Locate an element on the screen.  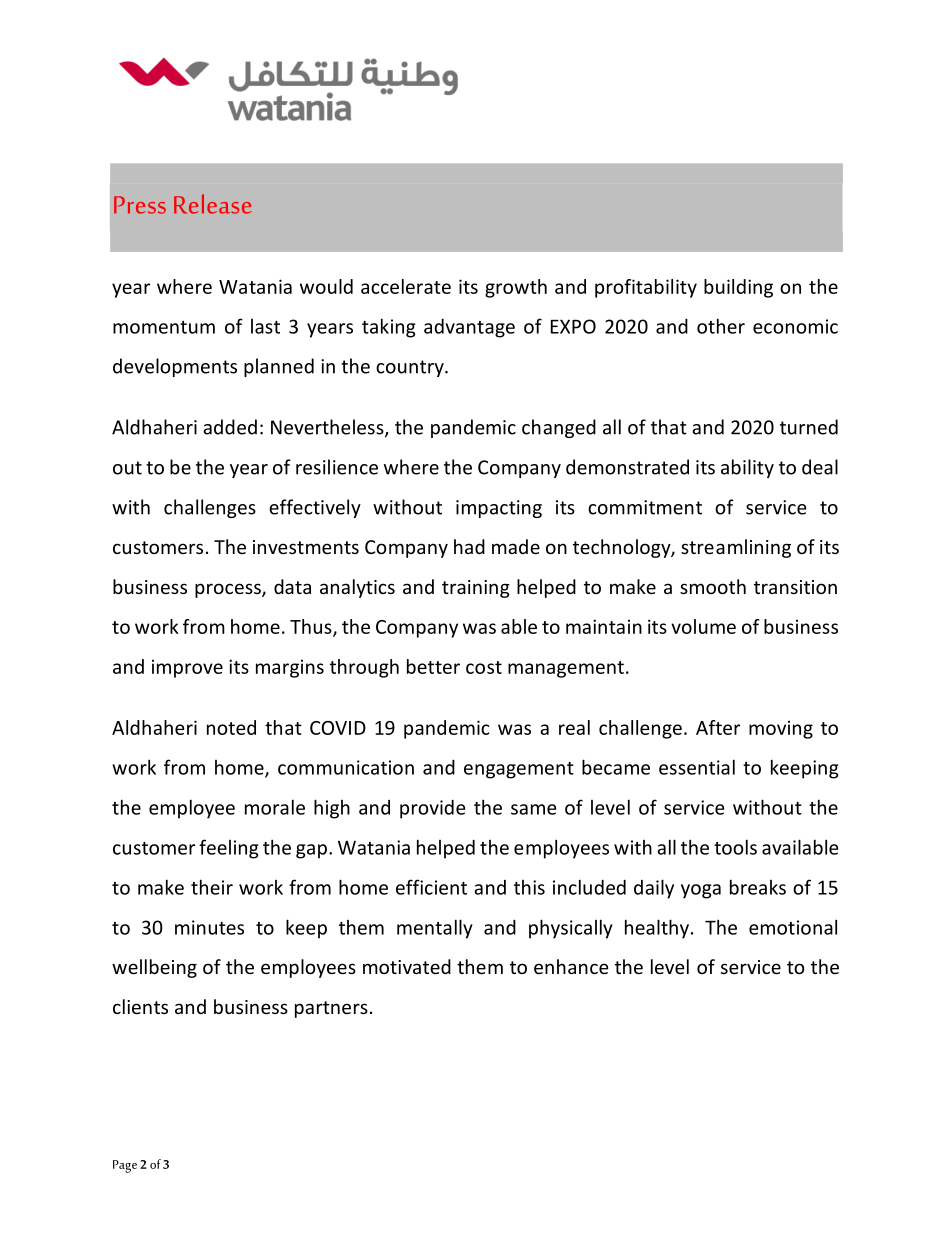
Release is located at coordinates (213, 204).
